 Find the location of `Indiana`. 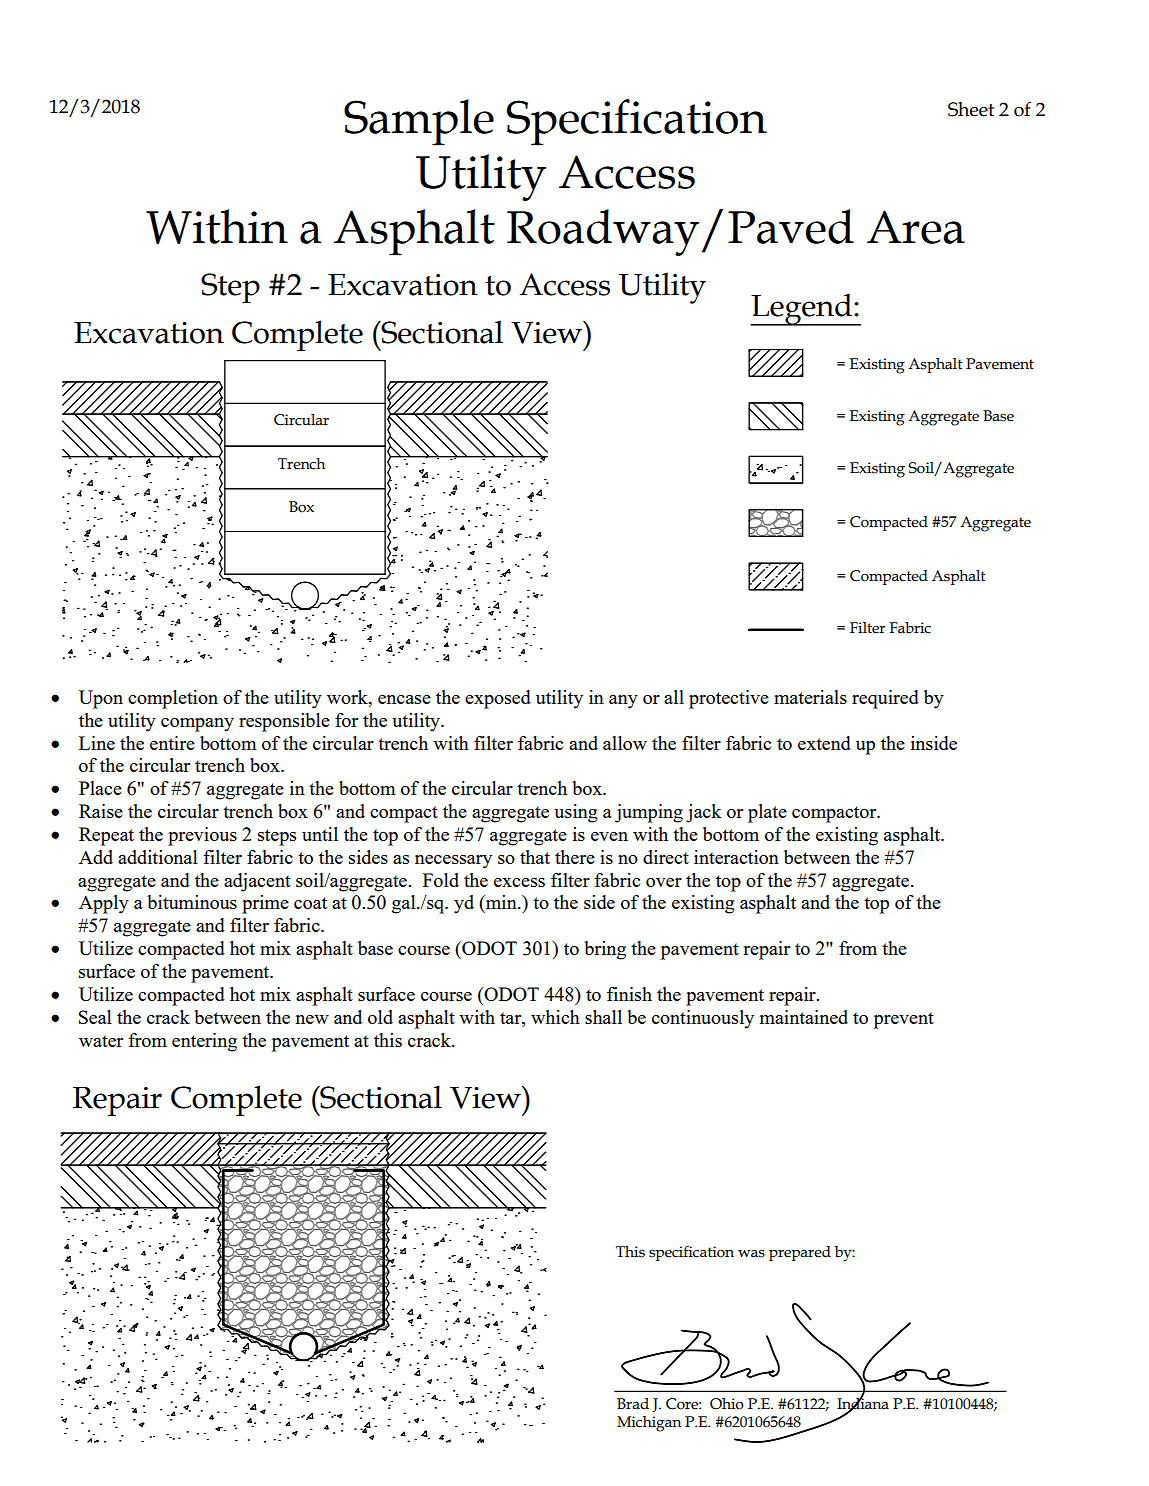

Indiana is located at coordinates (863, 1403).
